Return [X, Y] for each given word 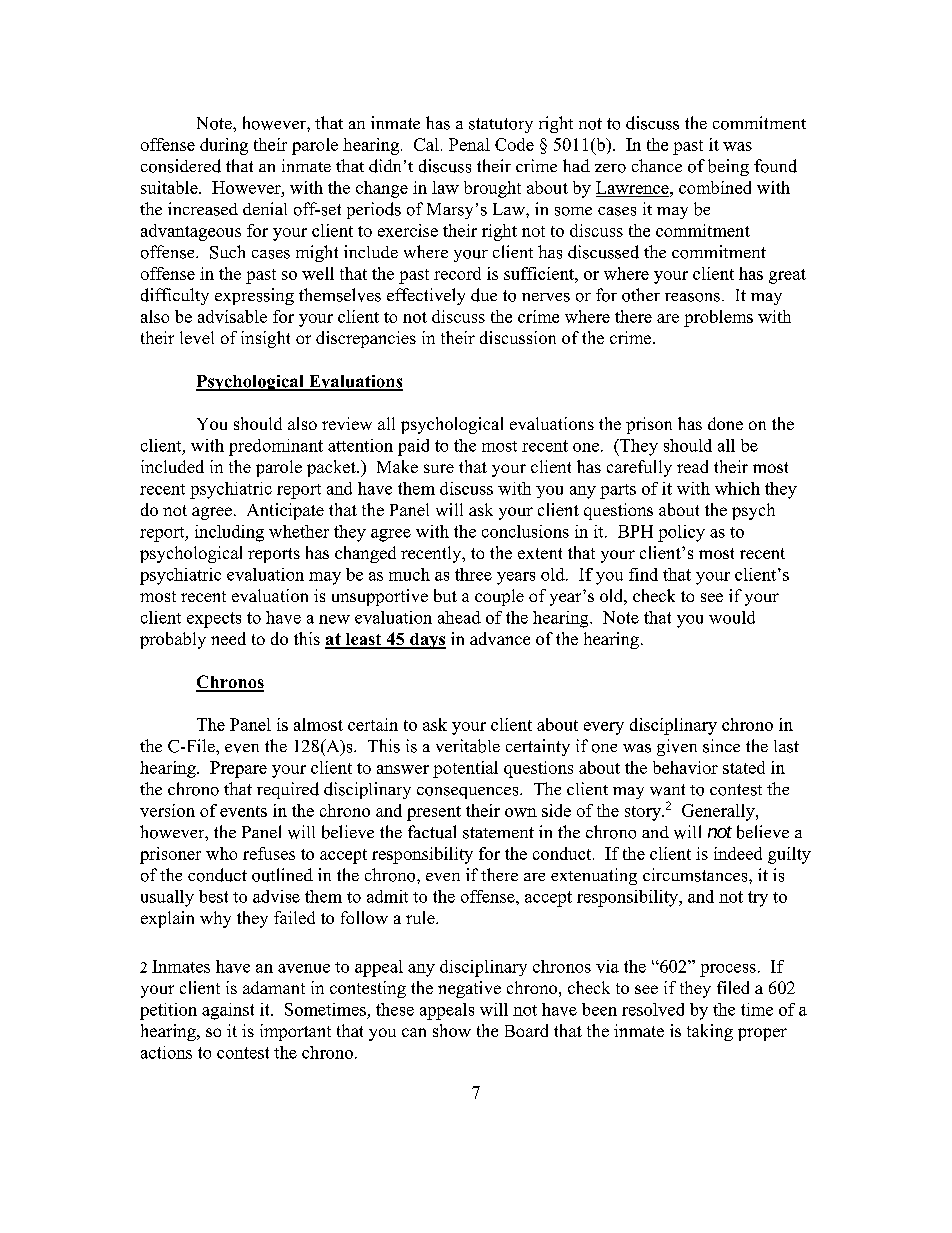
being [728, 167]
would [732, 617]
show [452, 1030]
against [228, 1011]
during [224, 146]
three [473, 574]
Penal [469, 144]
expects [214, 620]
